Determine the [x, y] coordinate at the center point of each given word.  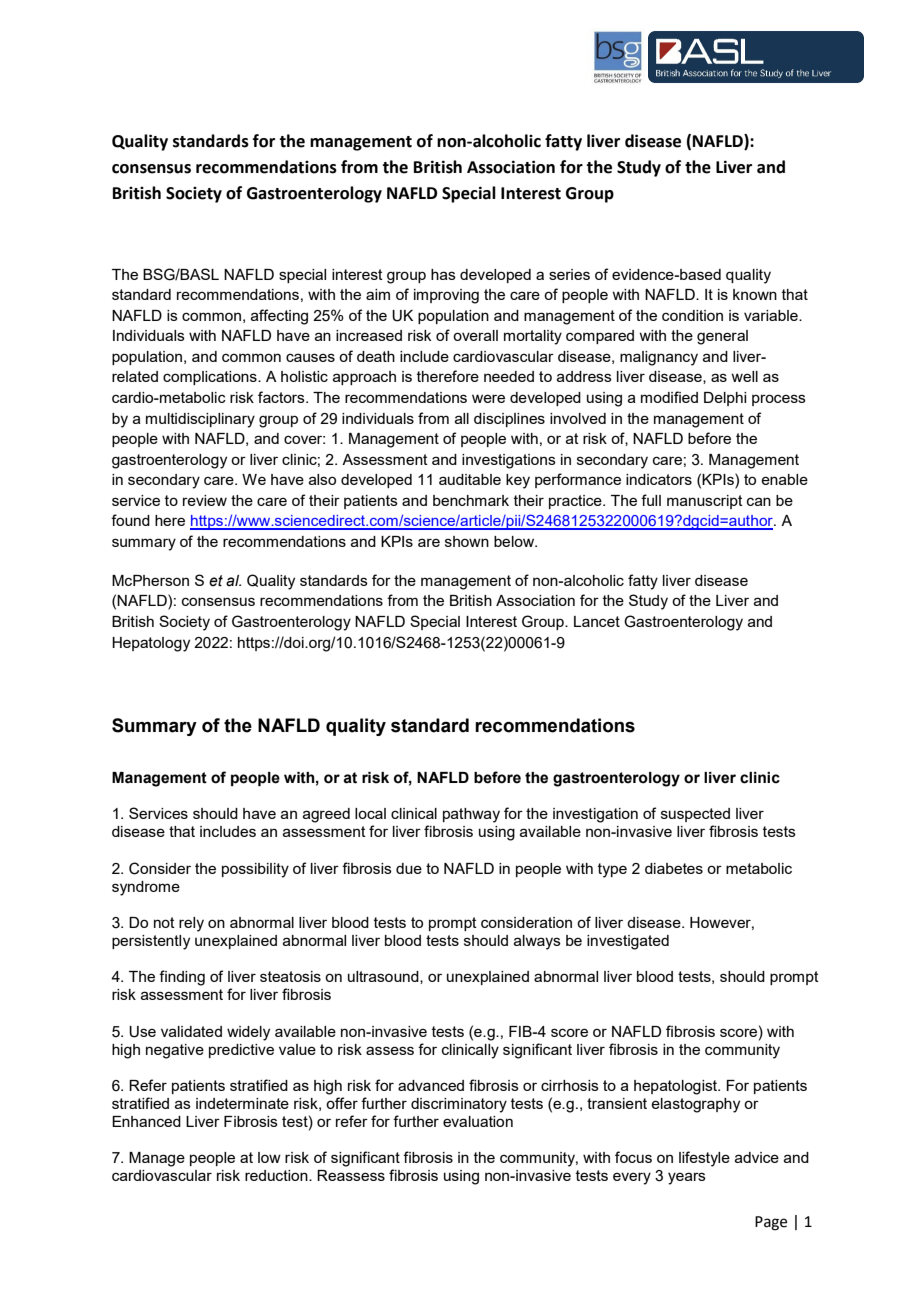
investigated [628, 942]
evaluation [478, 1121]
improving [446, 296]
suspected [695, 815]
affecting [279, 317]
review [205, 500]
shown [467, 541]
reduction [277, 1175]
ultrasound [384, 977]
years [687, 1178]
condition [692, 315]
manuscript [705, 502]
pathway [471, 815]
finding [182, 978]
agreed [326, 815]
